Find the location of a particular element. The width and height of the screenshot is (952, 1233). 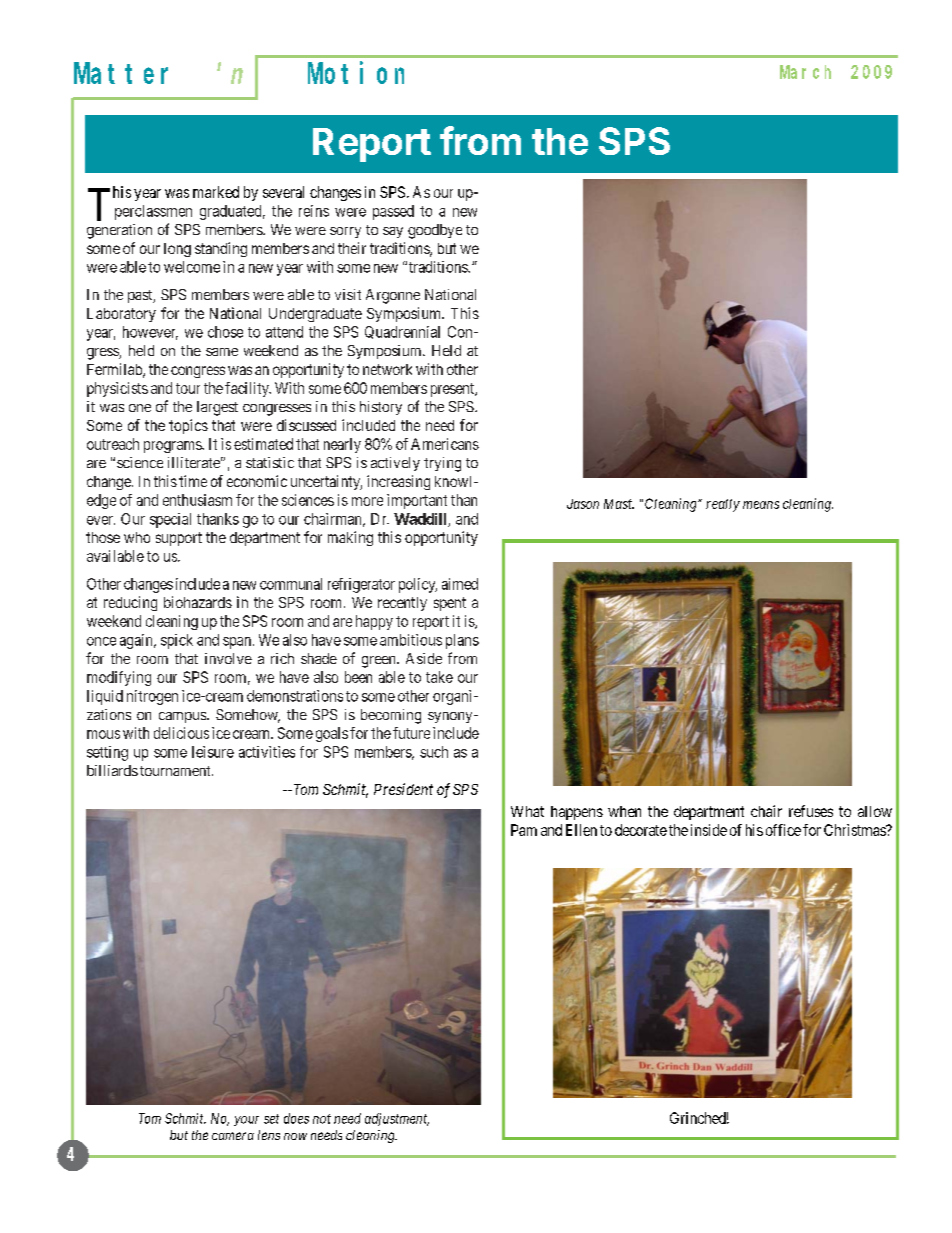

refuses is located at coordinates (811, 811).
